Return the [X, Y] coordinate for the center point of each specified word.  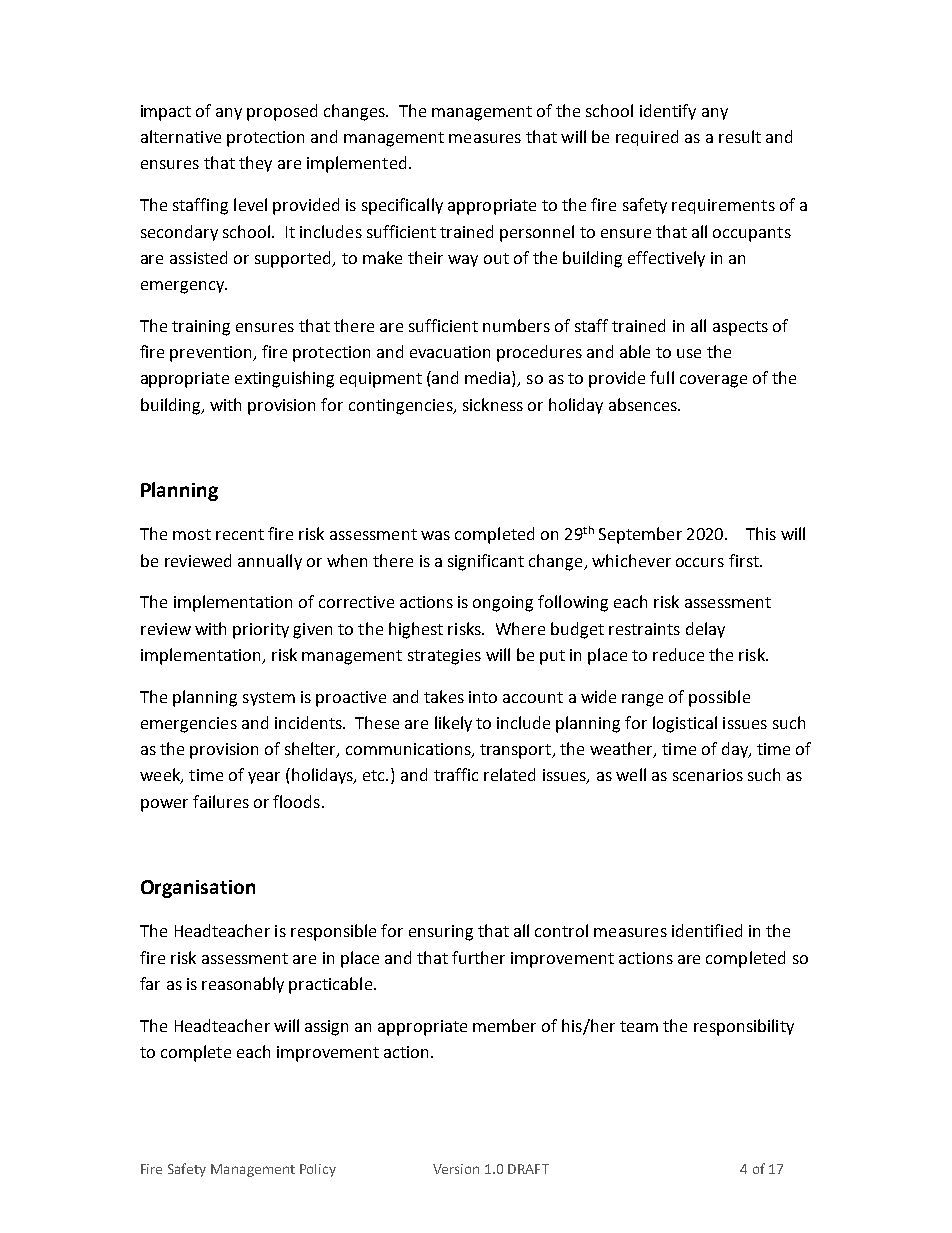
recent [240, 534]
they [255, 164]
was [435, 535]
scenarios [708, 775]
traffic [456, 774]
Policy [318, 1170]
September [640, 535]
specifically [402, 206]
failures [221, 801]
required [647, 138]
